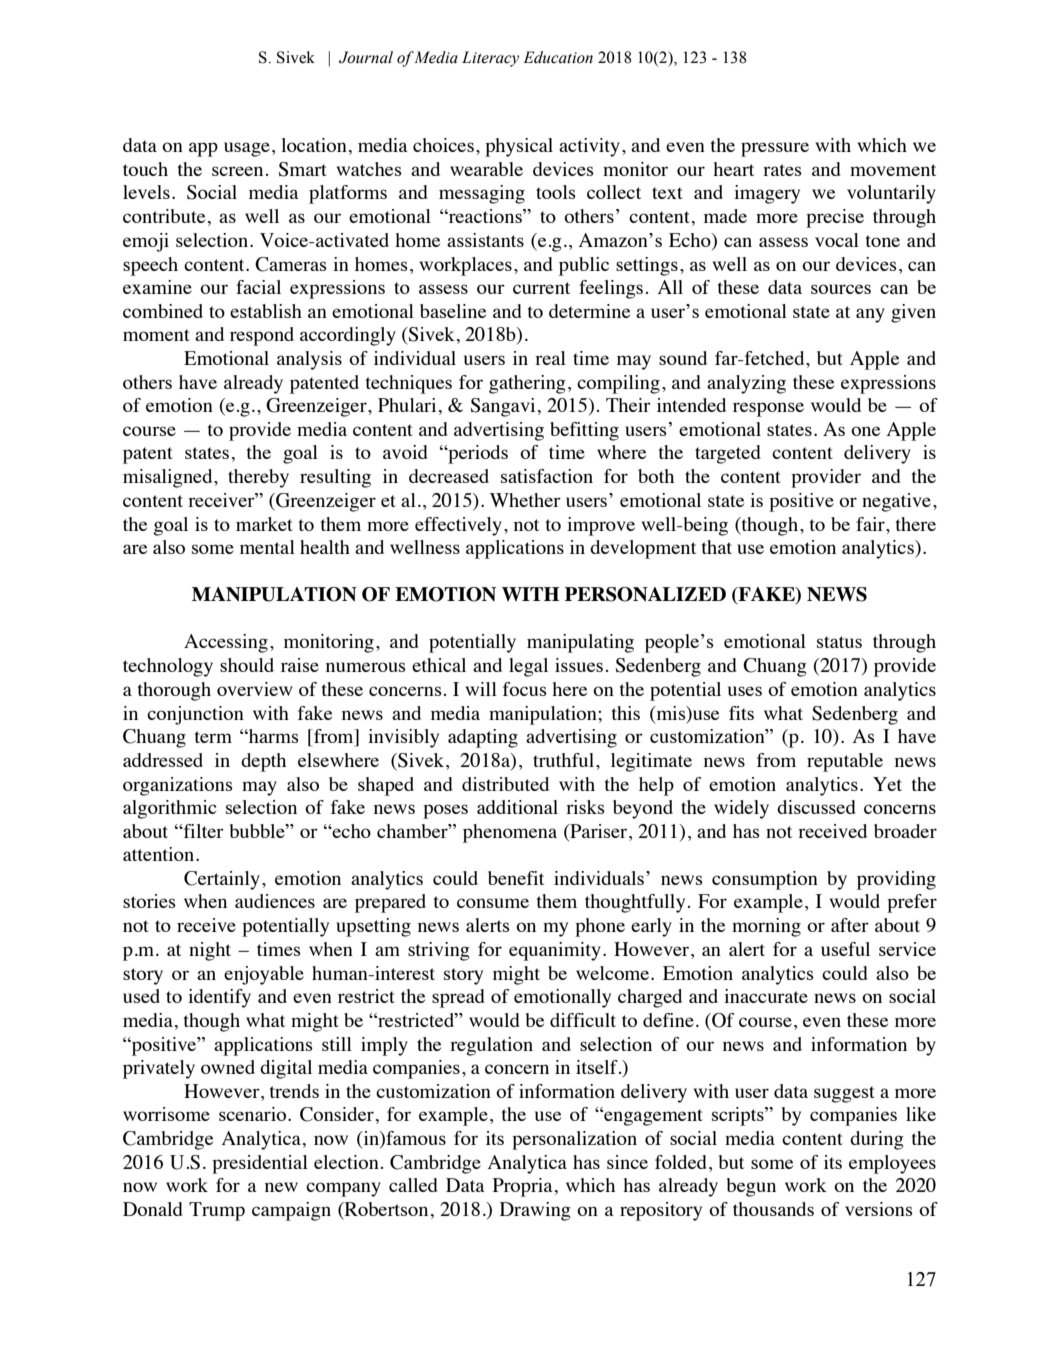 Image resolution: width=1044 pixels, height=1351 pixels. I want to click on legal, so click(528, 667).
